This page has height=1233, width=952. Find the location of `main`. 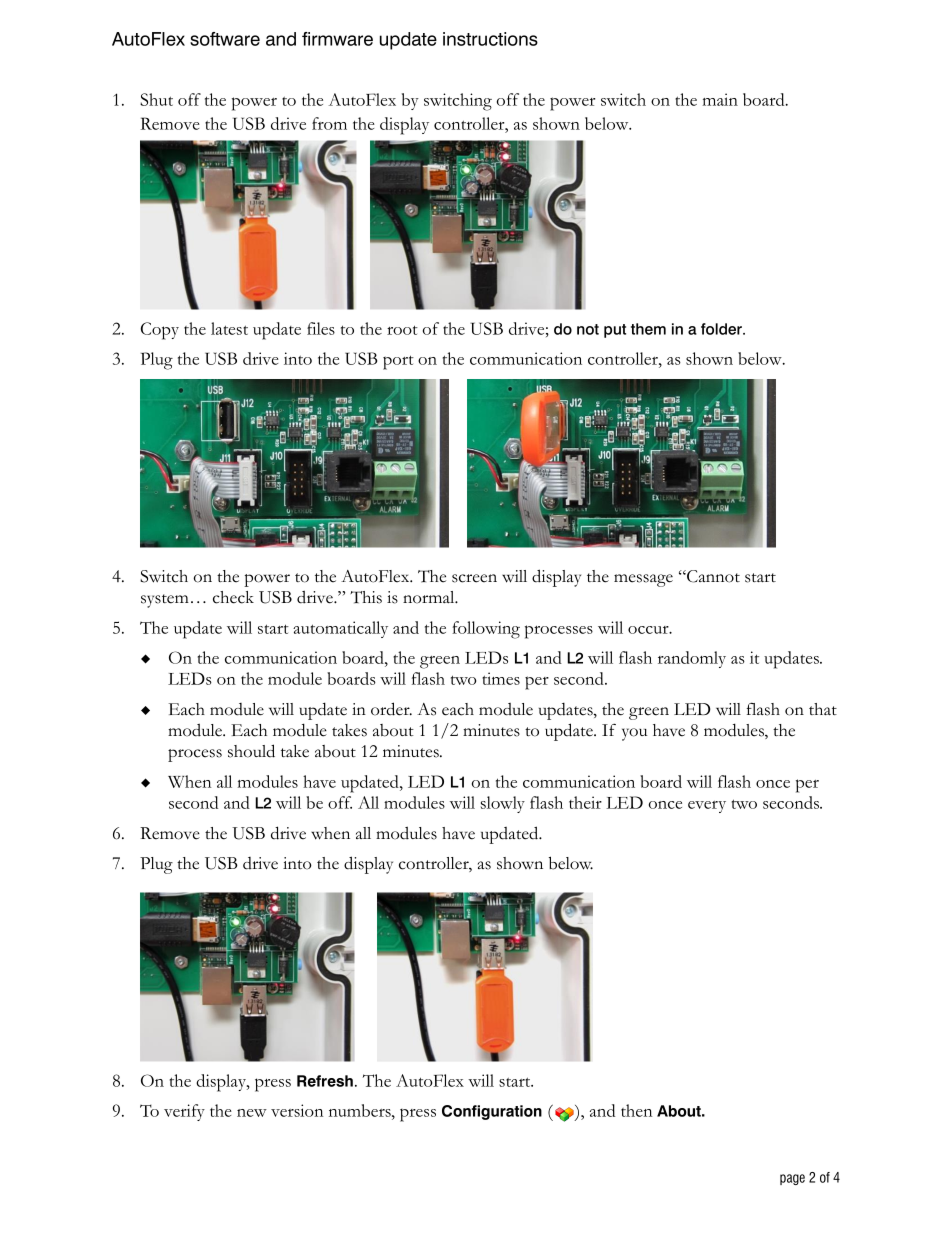

main is located at coordinates (720, 99).
